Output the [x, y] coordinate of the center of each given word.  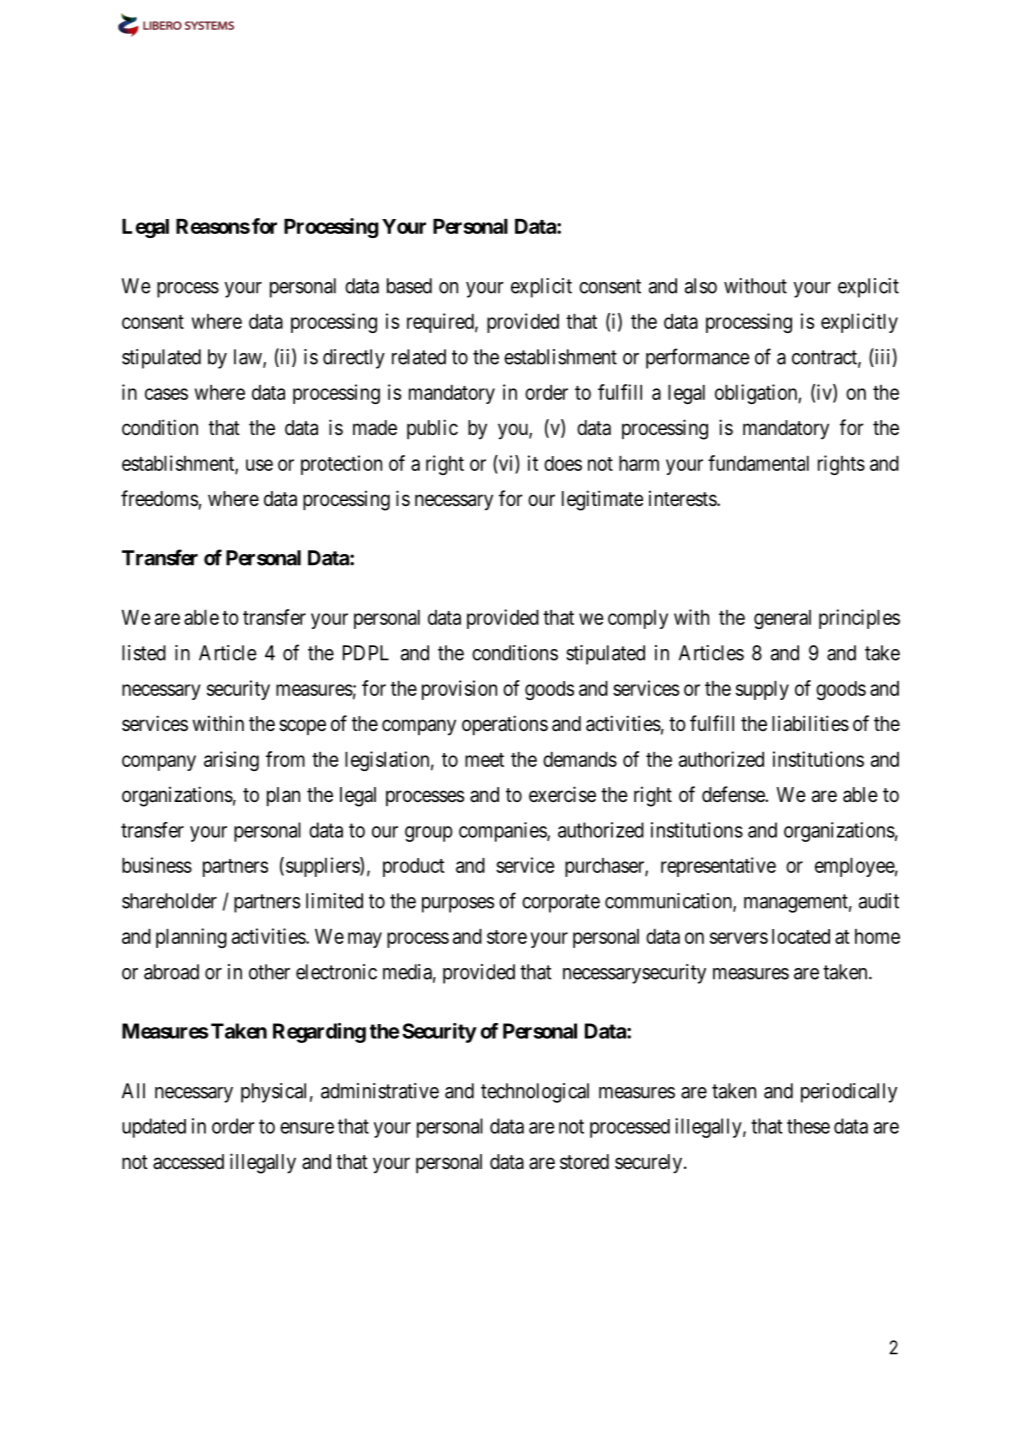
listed [144, 653]
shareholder [169, 901]
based [409, 286]
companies [503, 832]
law [249, 358]
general [782, 619]
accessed [188, 1162]
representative [718, 867]
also [701, 286]
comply [638, 619]
